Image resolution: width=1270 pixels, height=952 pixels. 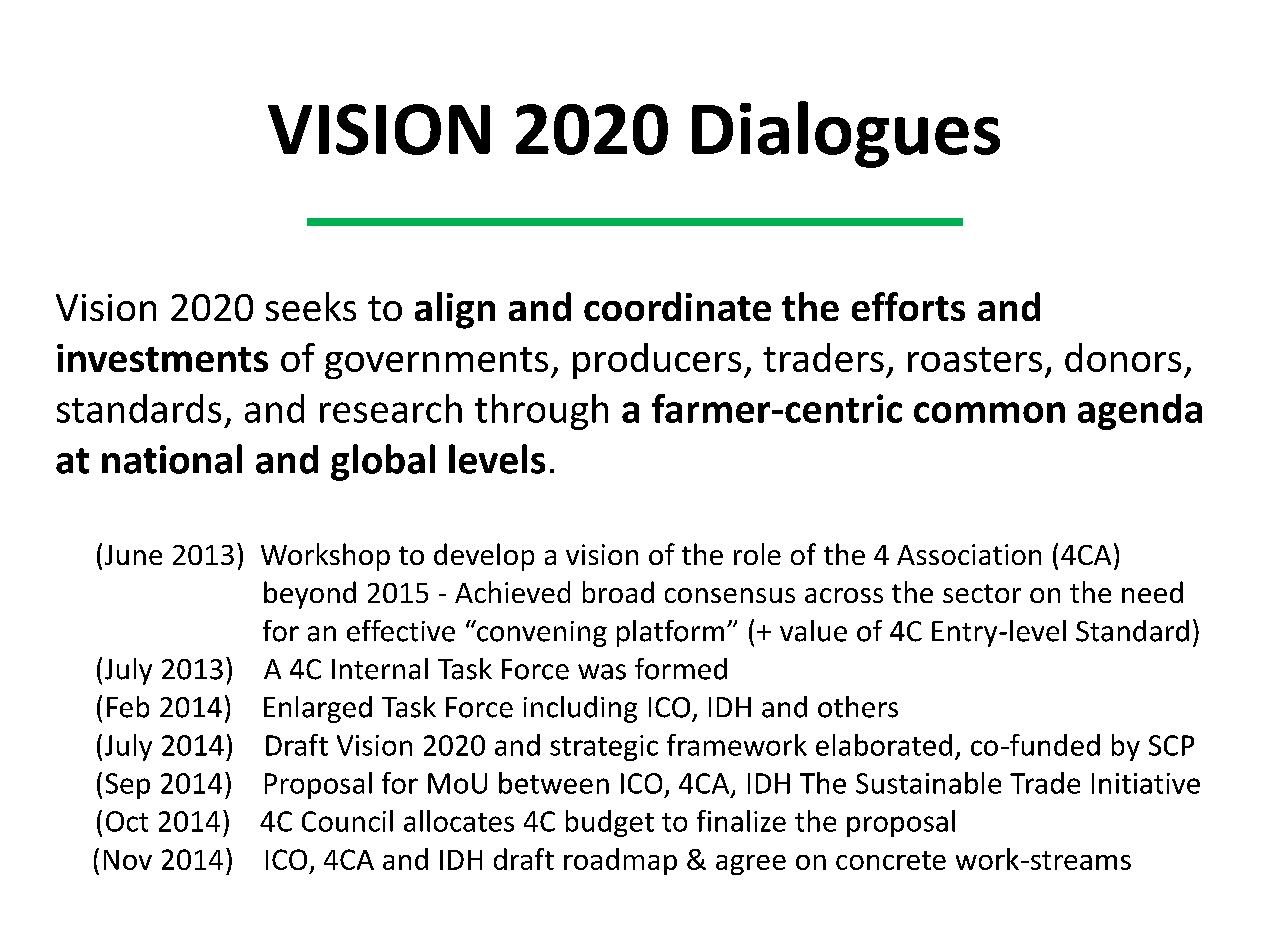 What do you see at coordinates (846, 134) in the image?
I see `Dialogues` at bounding box center [846, 134].
